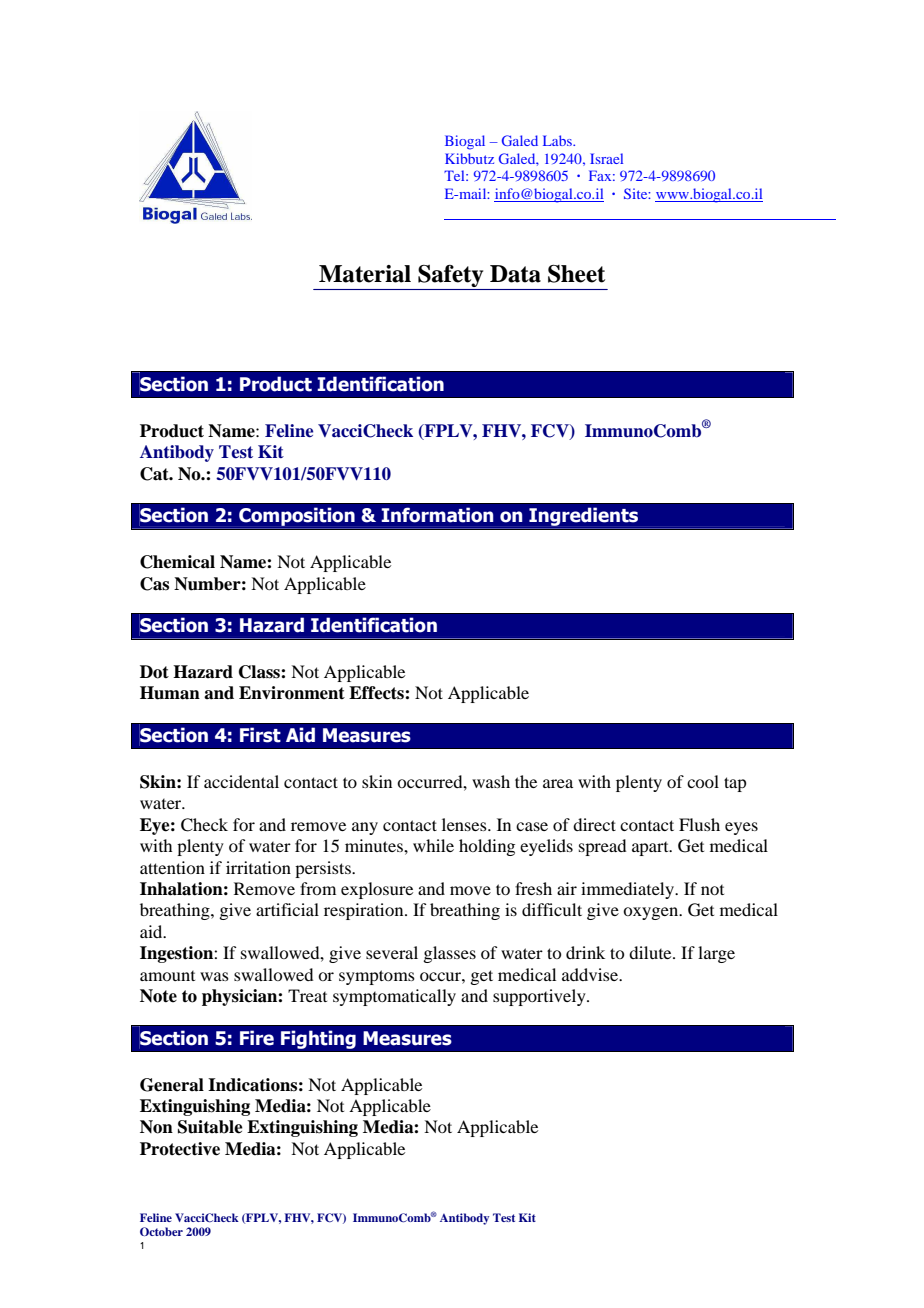 The width and height of the page is (924, 1308). I want to click on Material, so click(365, 274).
